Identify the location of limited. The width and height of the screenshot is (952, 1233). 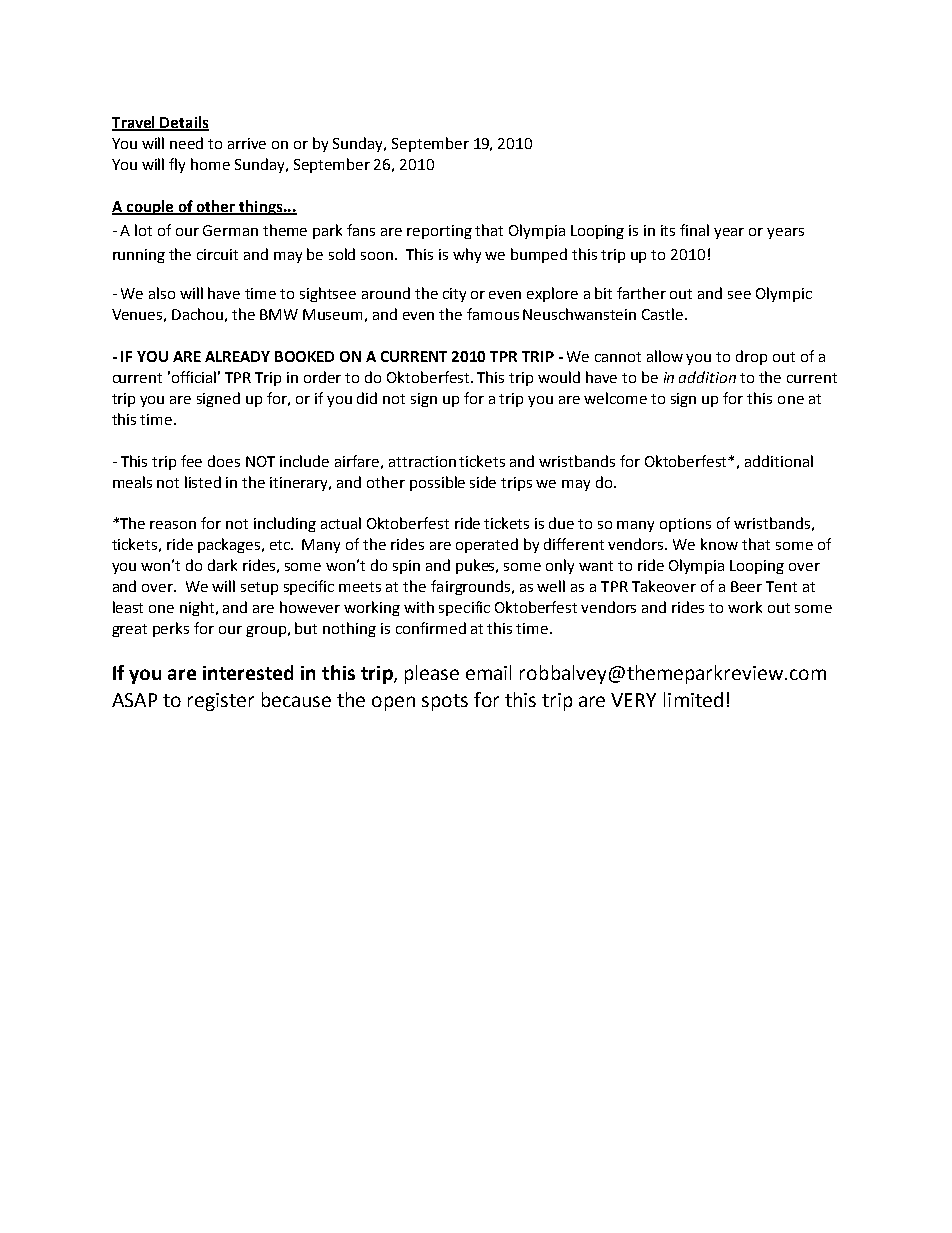
(693, 699).
